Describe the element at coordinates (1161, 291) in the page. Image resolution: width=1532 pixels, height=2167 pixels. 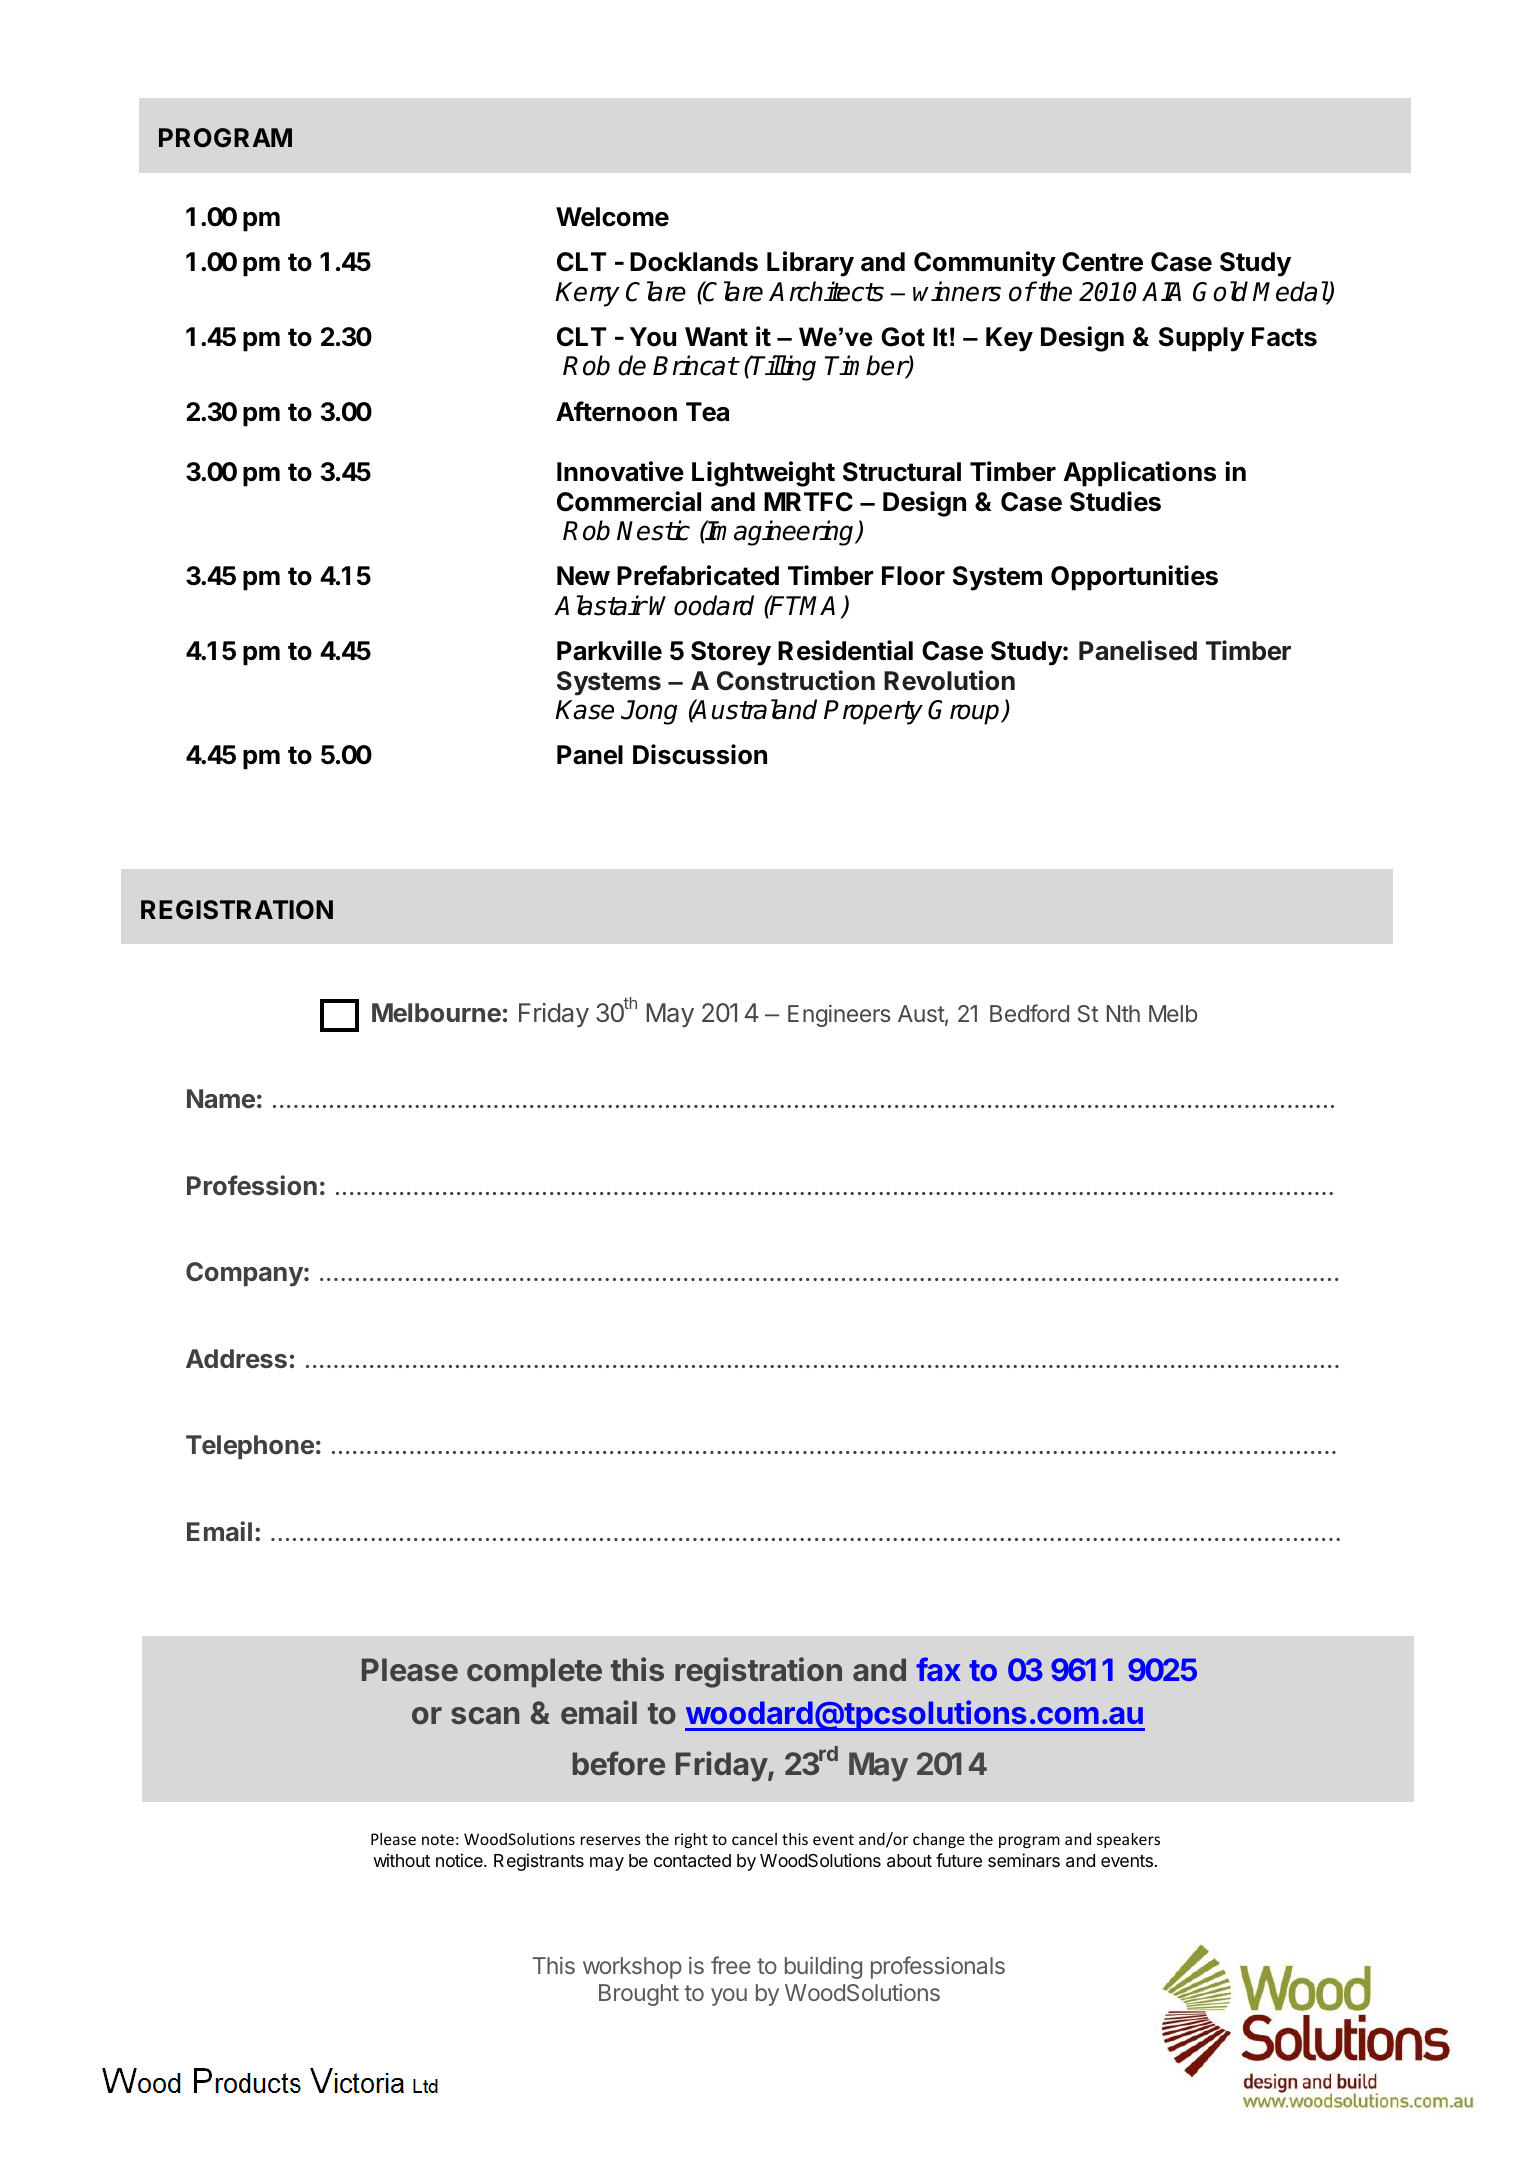
I see `AIA` at that location.
